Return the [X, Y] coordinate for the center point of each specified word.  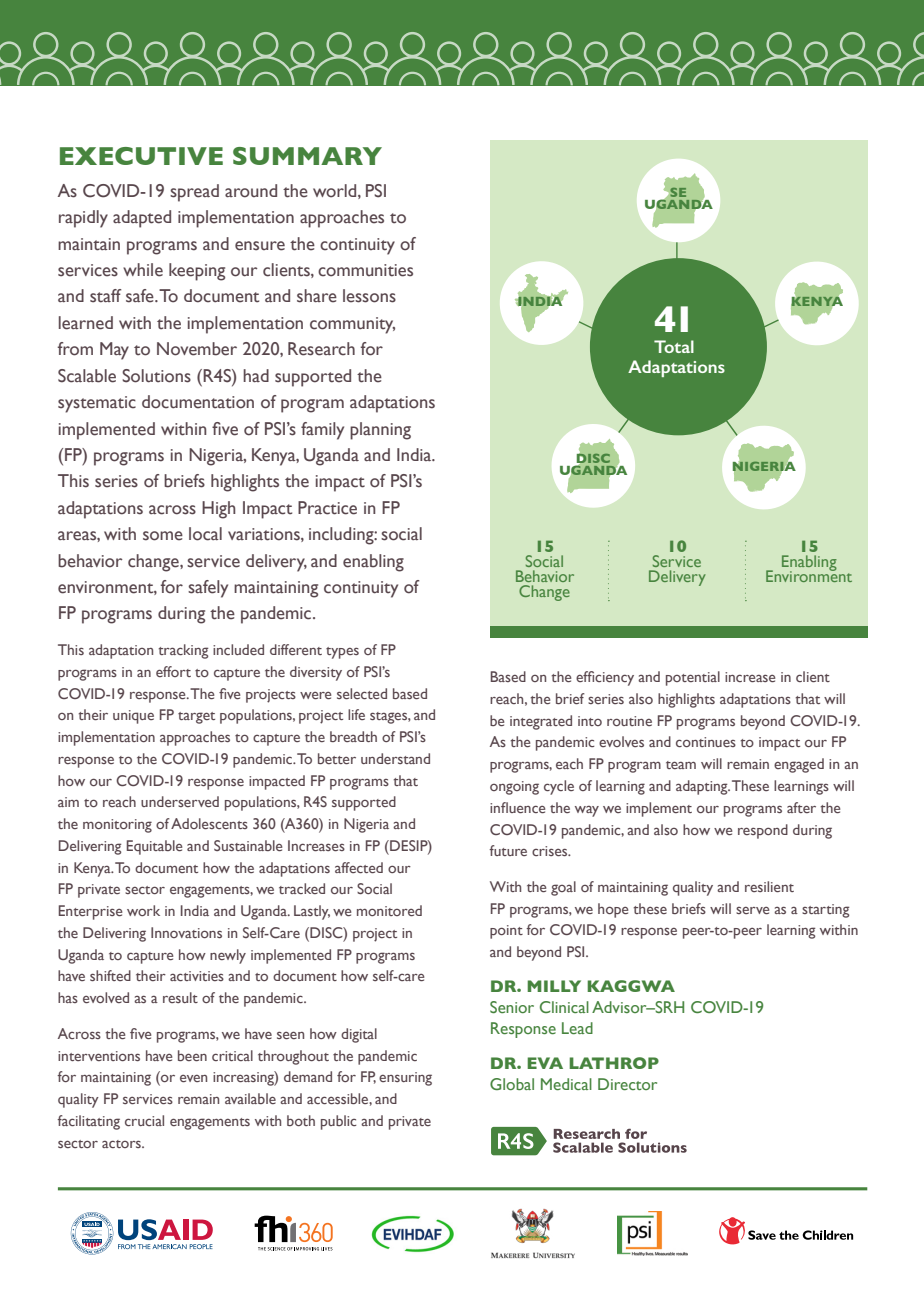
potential [693, 678]
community [352, 325]
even [193, 1078]
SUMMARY [307, 156]
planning [380, 431]
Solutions [156, 376]
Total [674, 346]
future [508, 850]
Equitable [154, 847]
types [342, 653]
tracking [183, 651]
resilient [769, 886]
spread [194, 193]
